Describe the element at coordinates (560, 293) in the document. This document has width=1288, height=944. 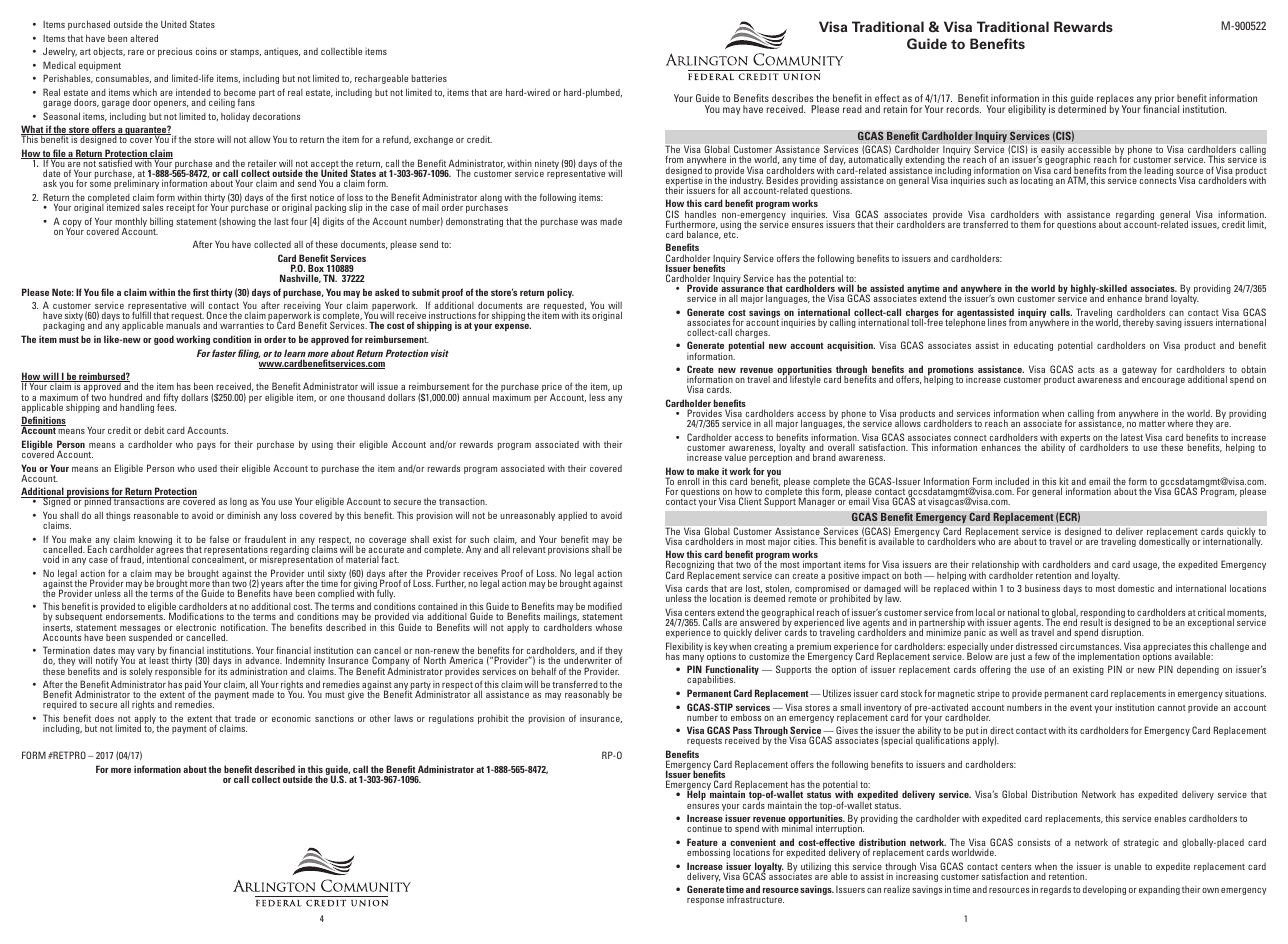
I see `policy` at that location.
